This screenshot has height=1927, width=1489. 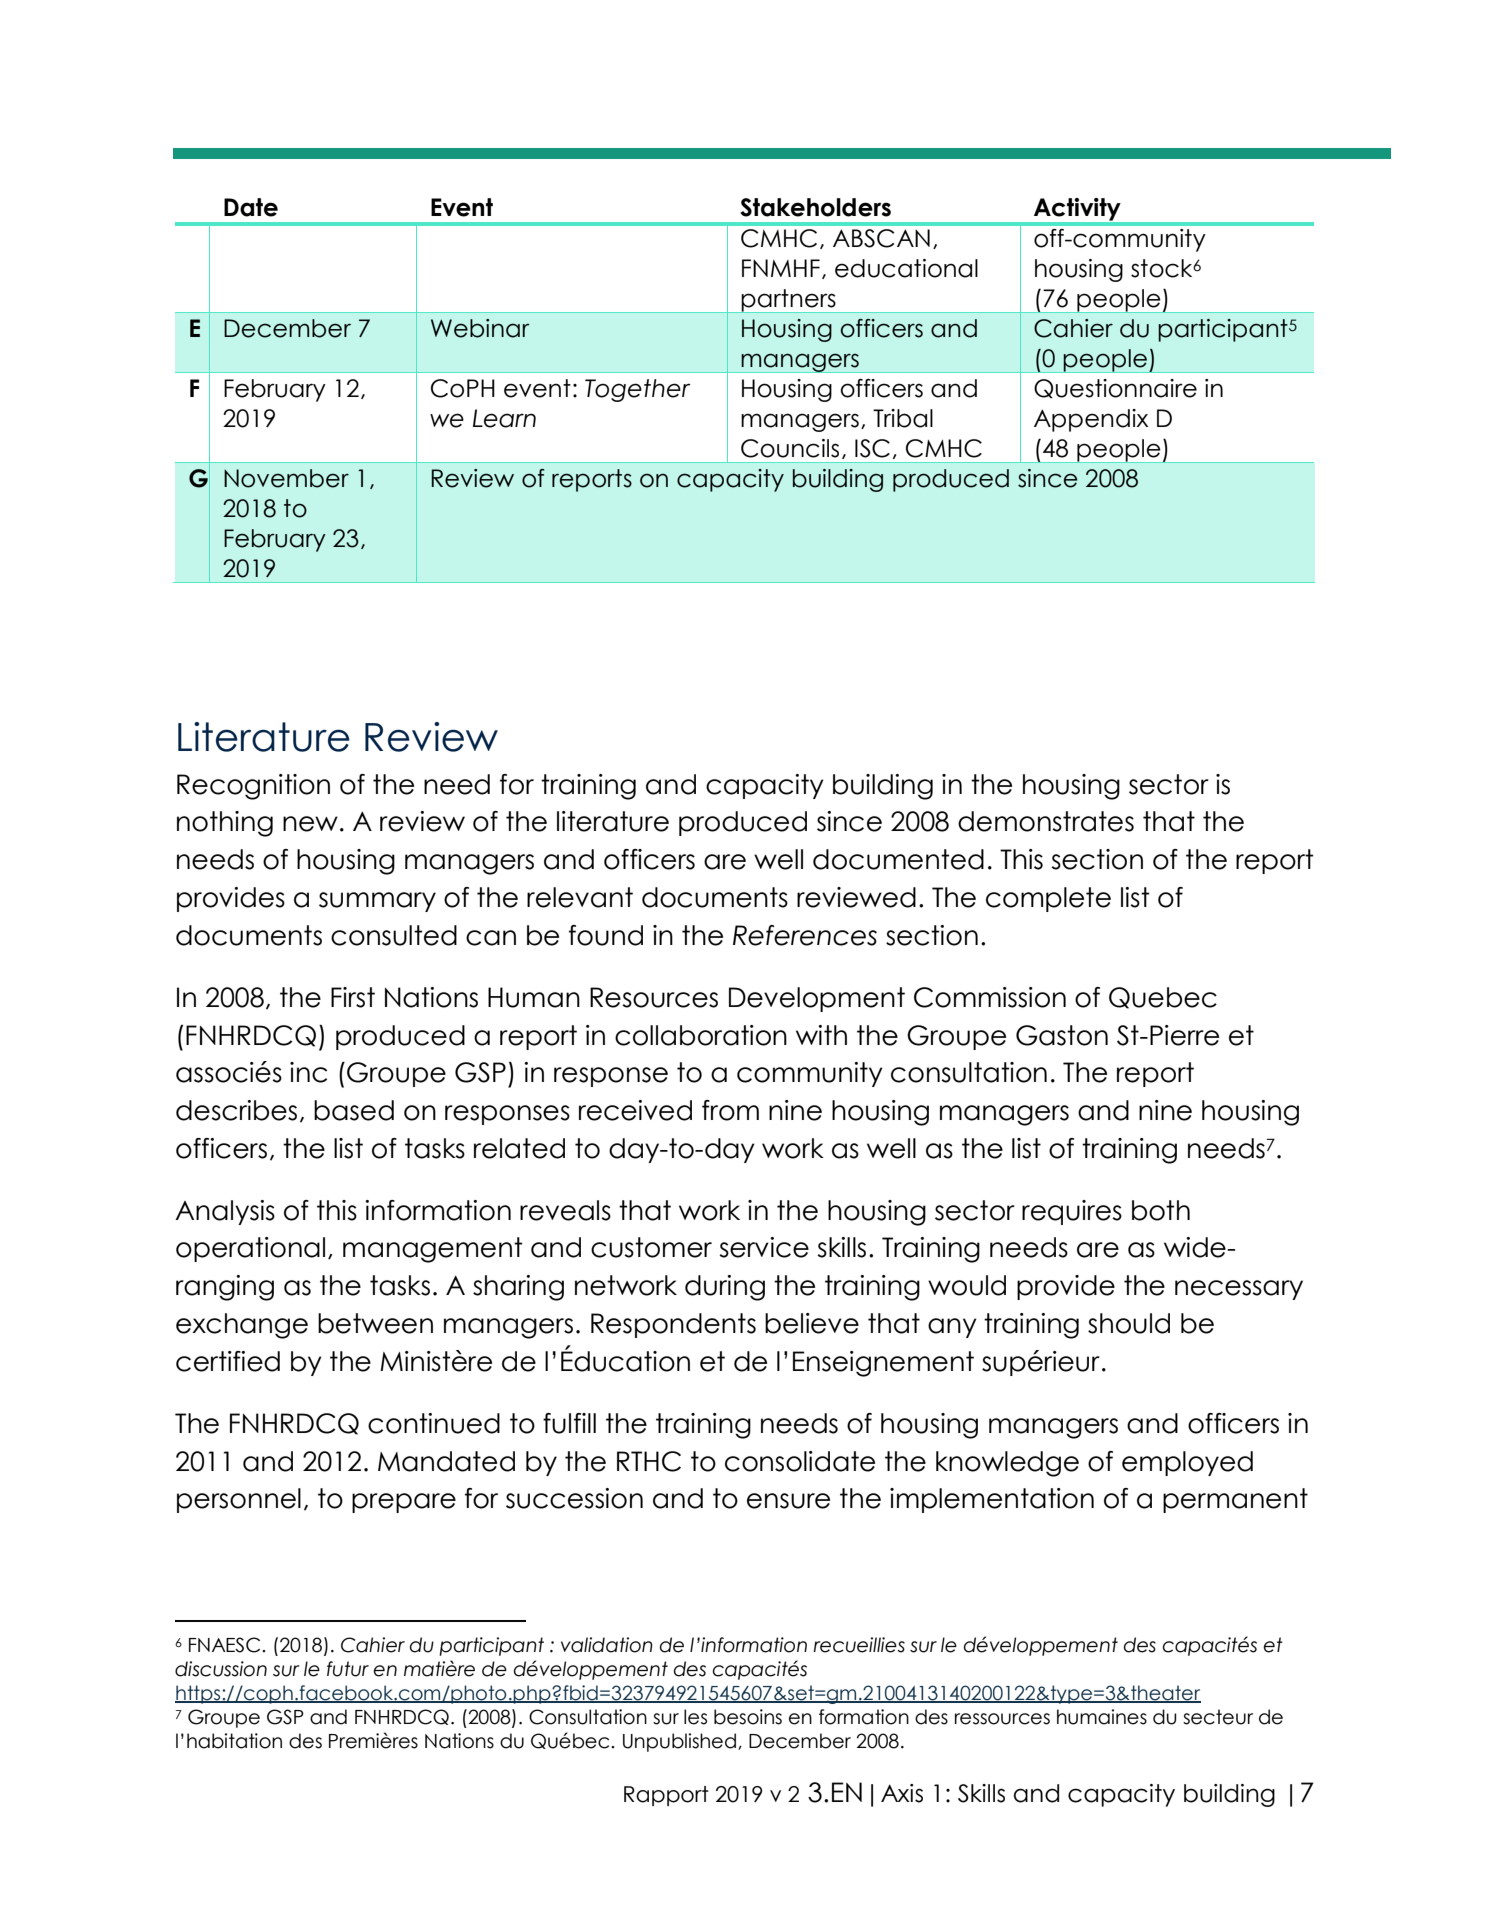 I want to click on collaboration, so click(x=701, y=1035).
